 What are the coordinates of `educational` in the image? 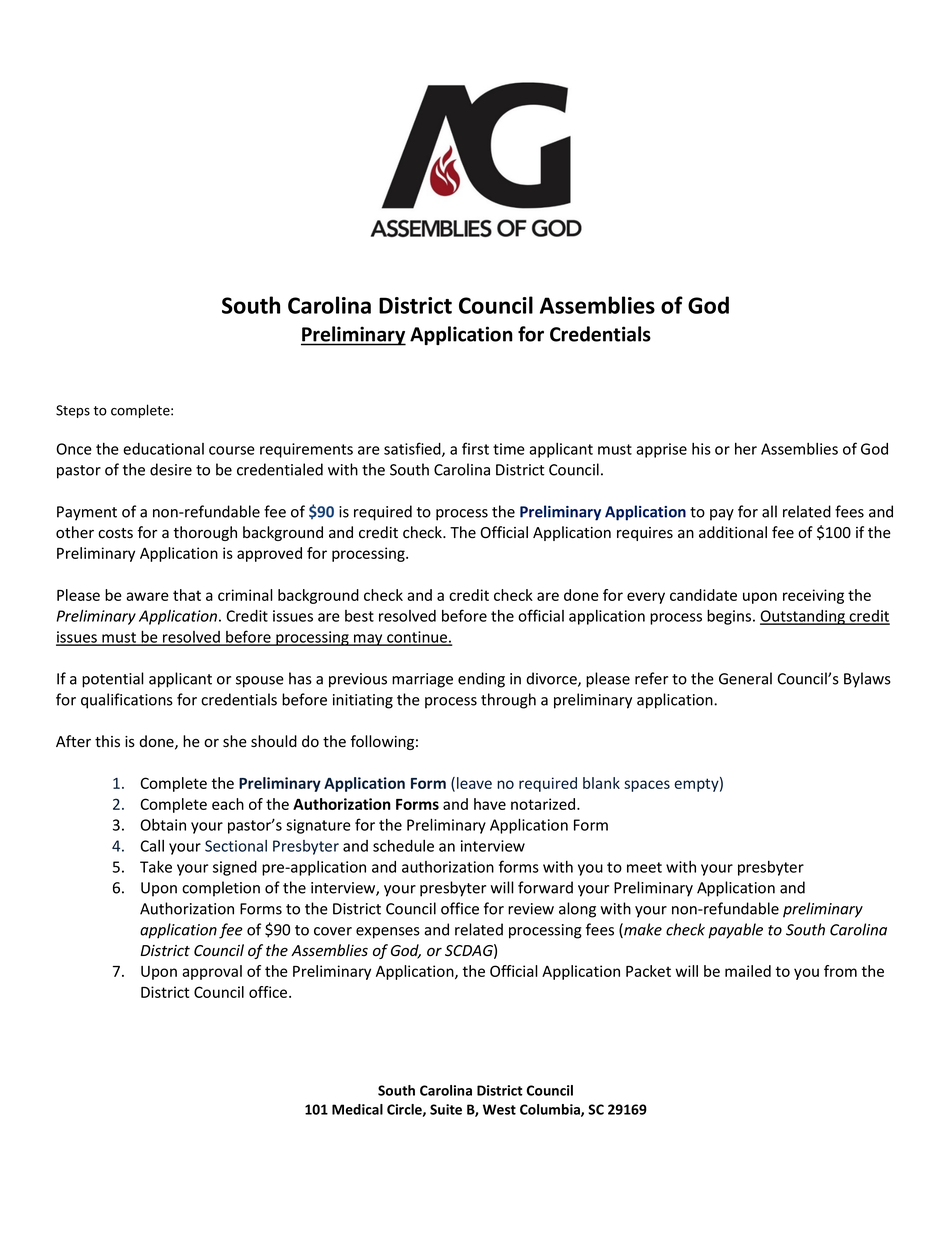 It's located at (163, 449).
